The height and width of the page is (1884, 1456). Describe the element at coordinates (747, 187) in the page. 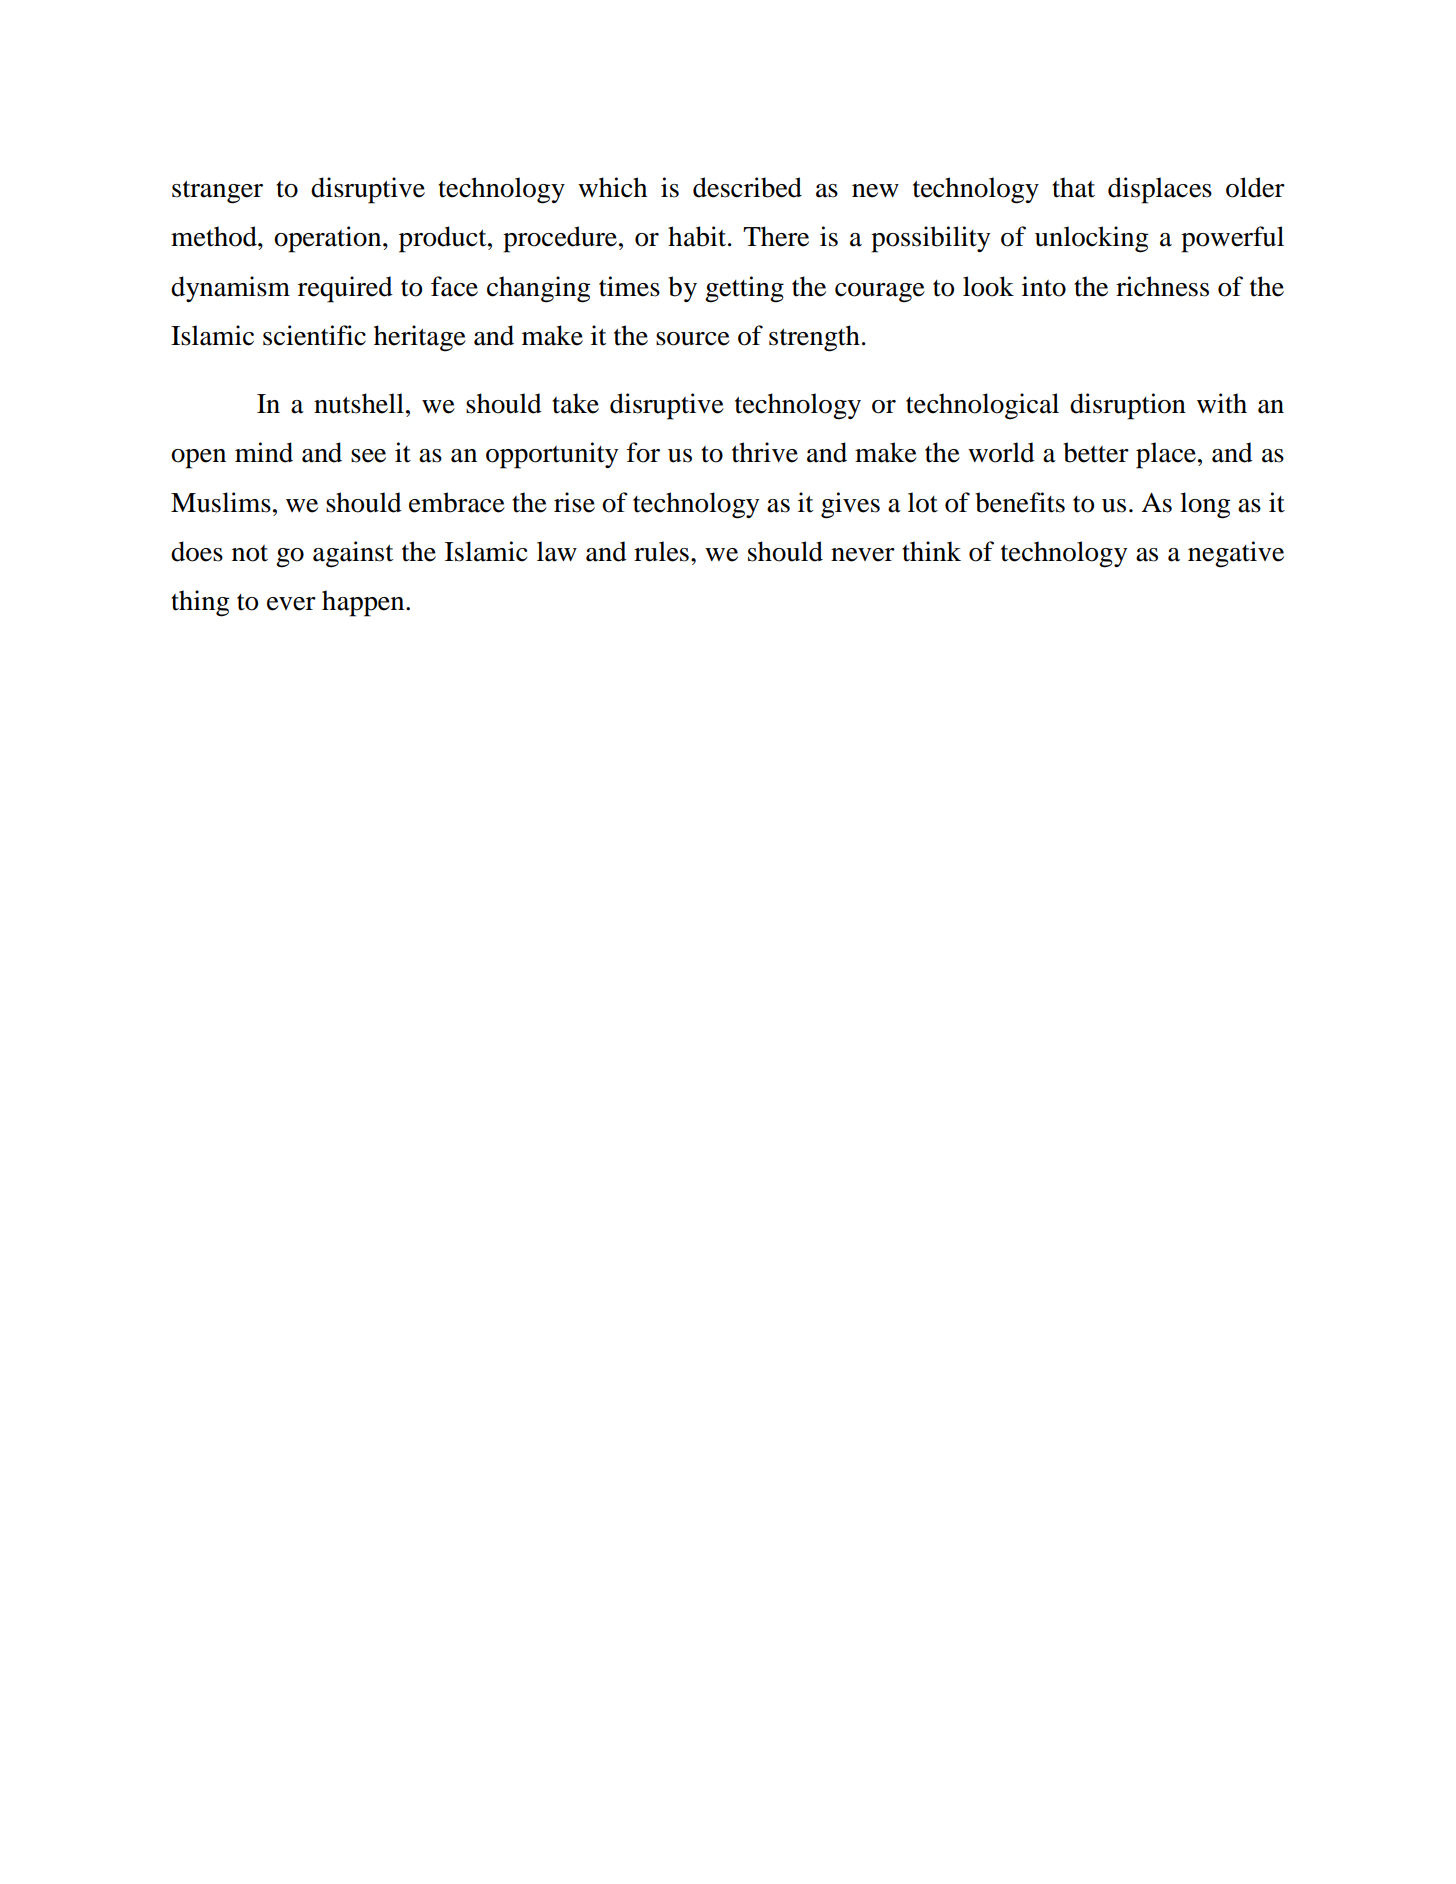

I see `described` at that location.
